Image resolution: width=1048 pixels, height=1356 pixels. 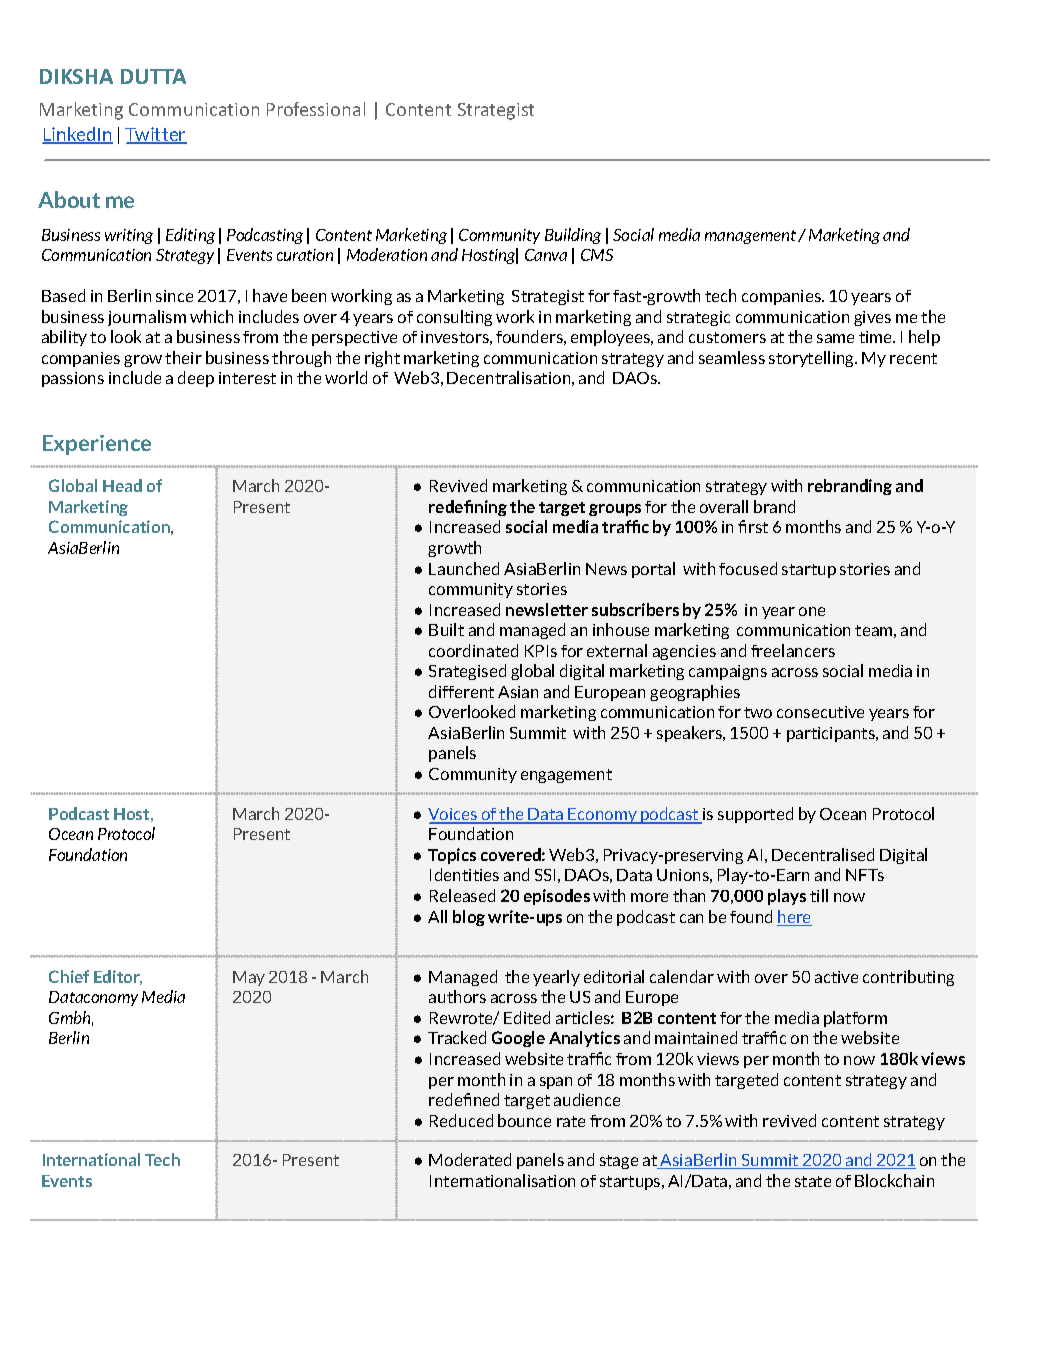 What do you see at coordinates (156, 135) in the screenshot?
I see `Twitter` at bounding box center [156, 135].
